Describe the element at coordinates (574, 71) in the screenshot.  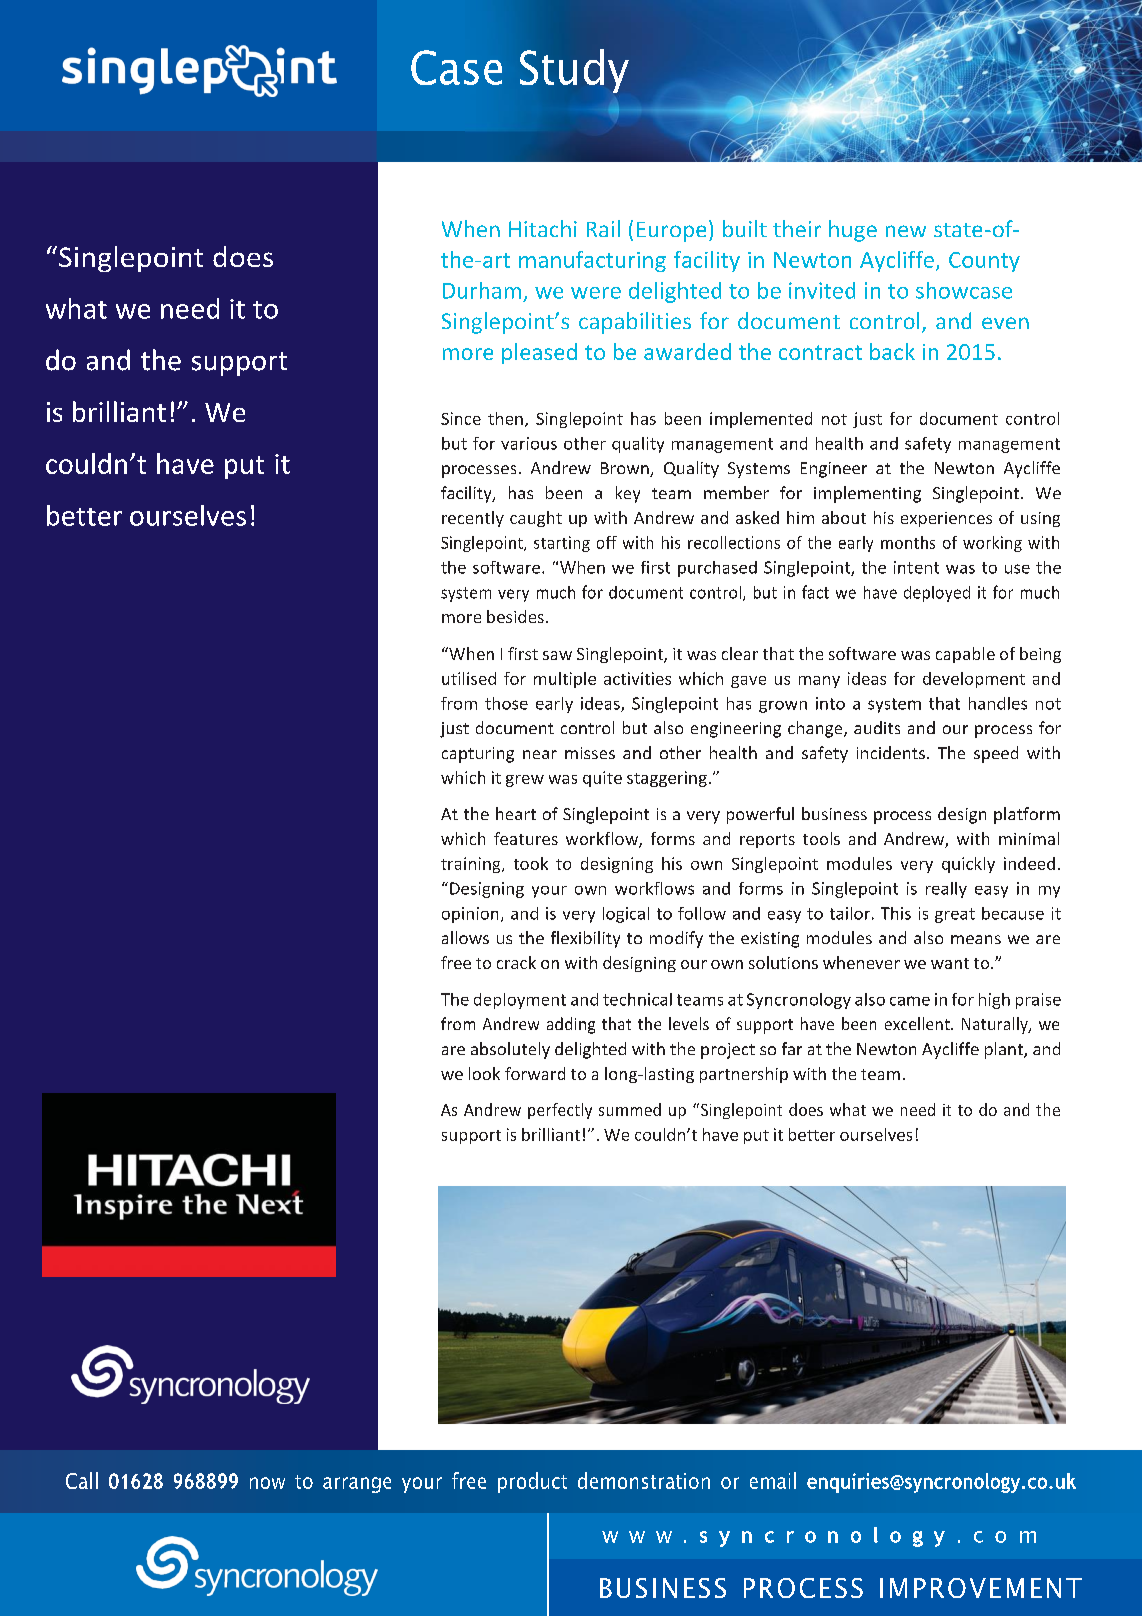
I see `Study` at that location.
